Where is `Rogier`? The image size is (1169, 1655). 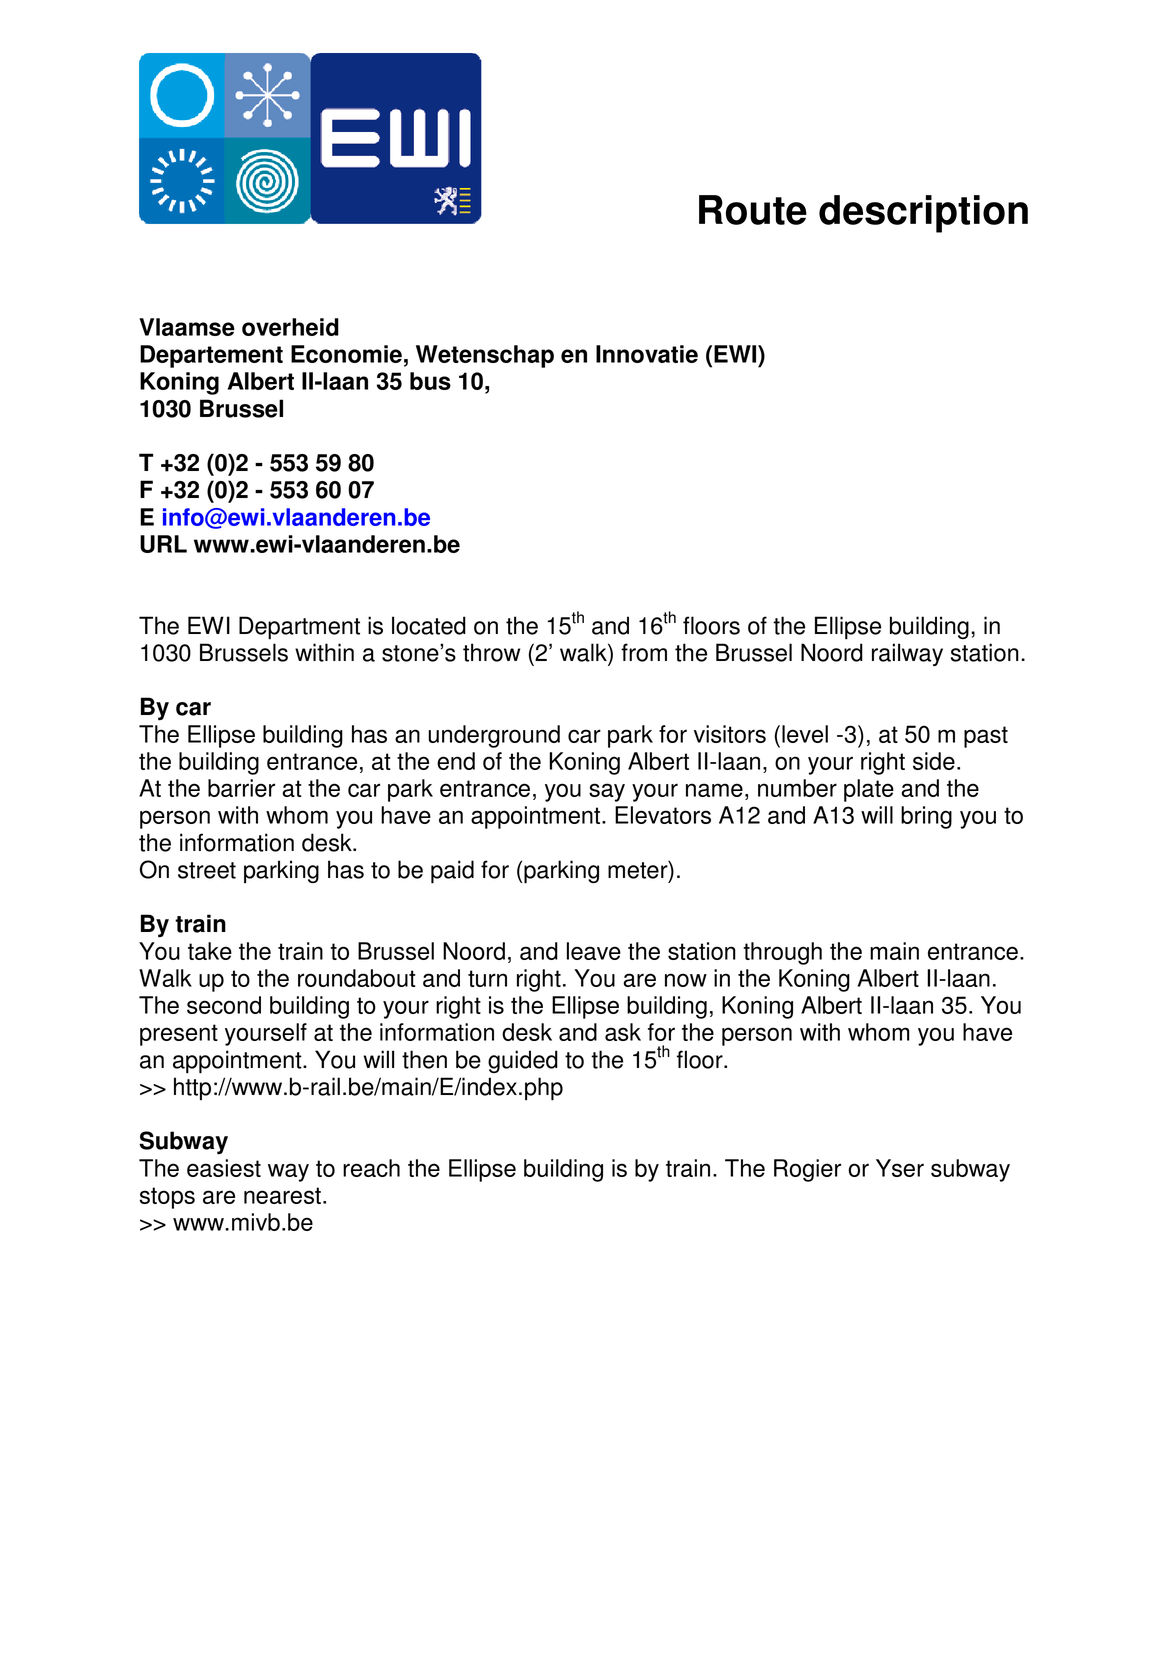
Rogier is located at coordinates (807, 1170).
